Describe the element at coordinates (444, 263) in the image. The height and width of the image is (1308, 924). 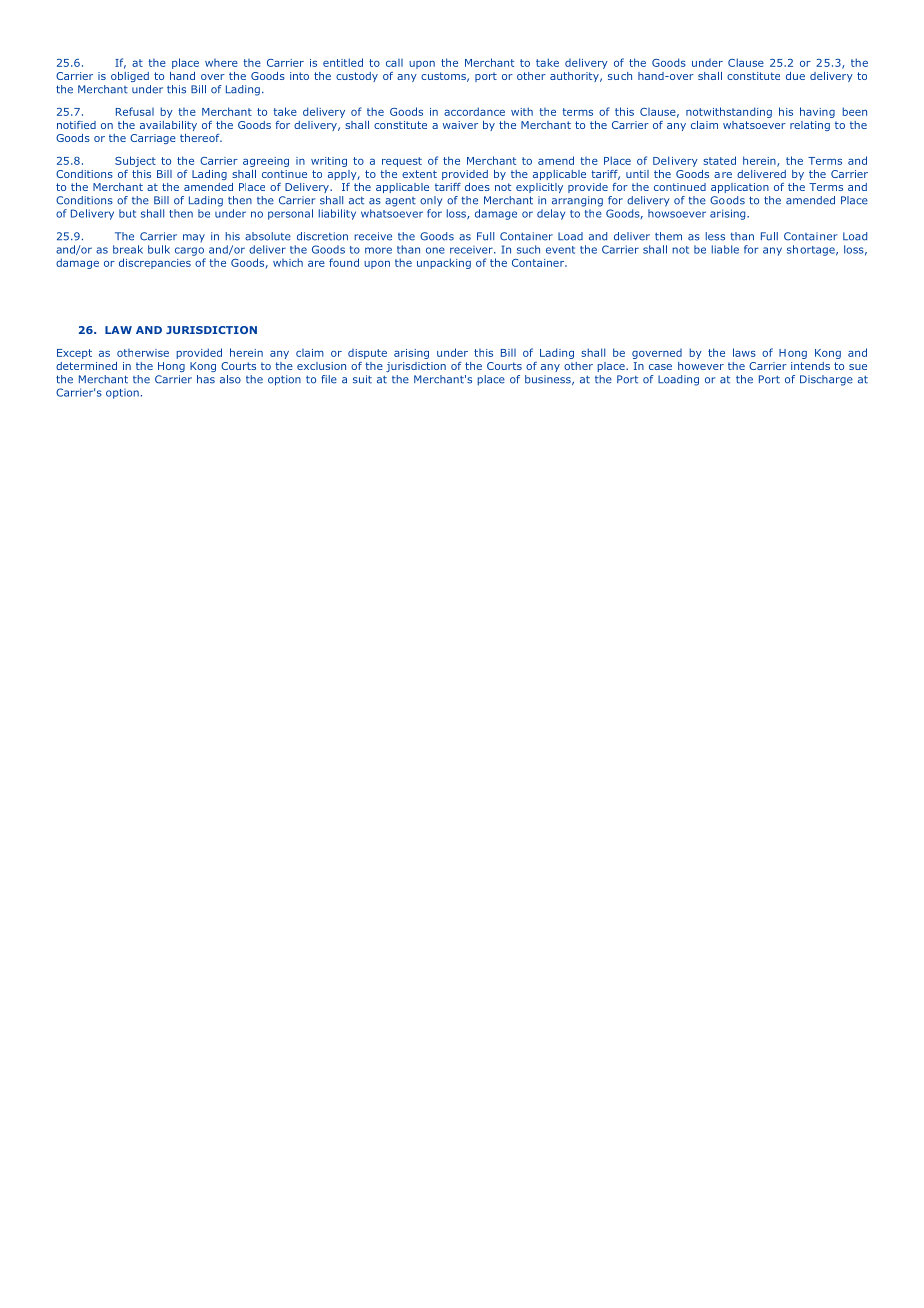
I see `unpacking` at that location.
